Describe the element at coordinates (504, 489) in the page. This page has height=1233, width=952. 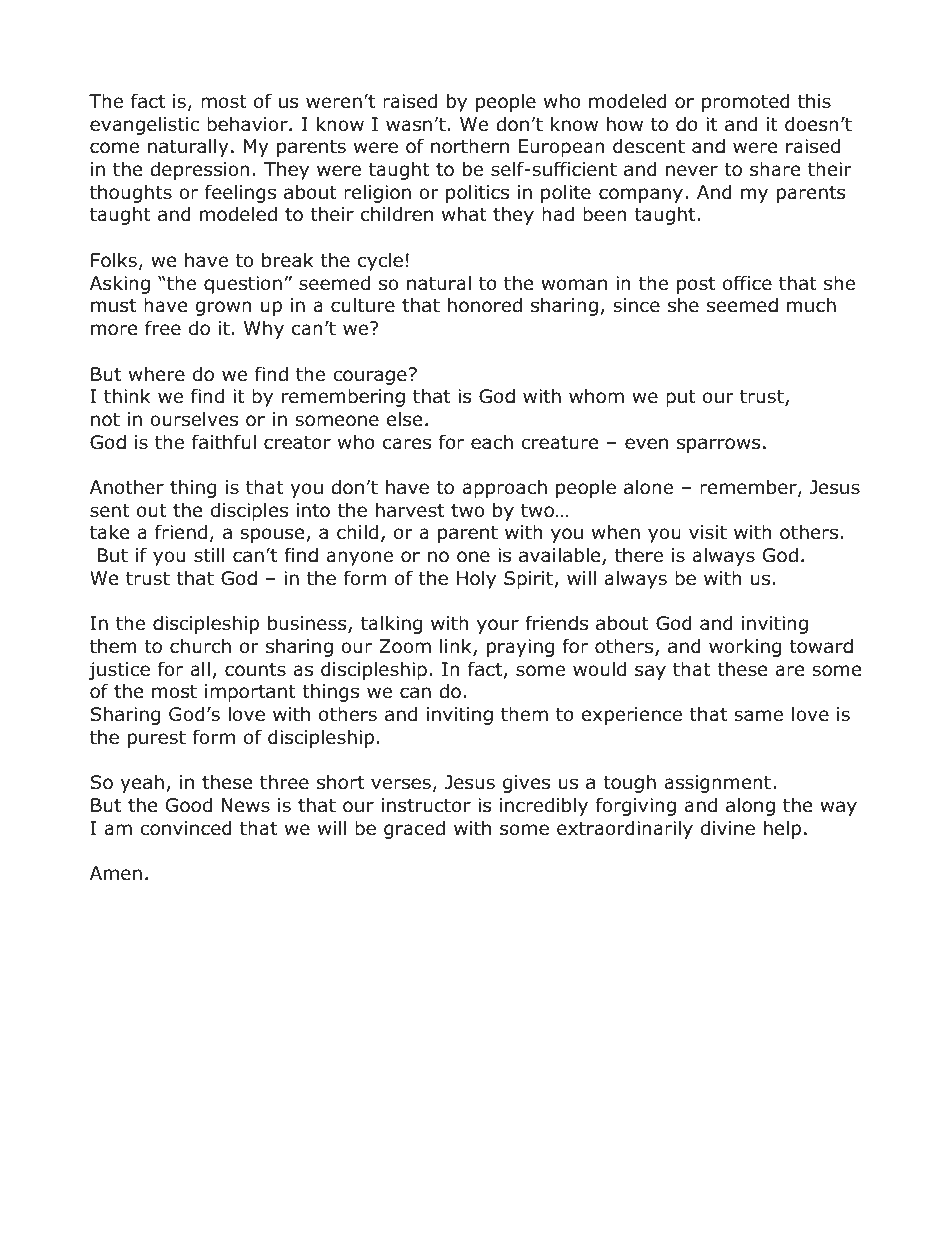
I see `approach` at that location.
